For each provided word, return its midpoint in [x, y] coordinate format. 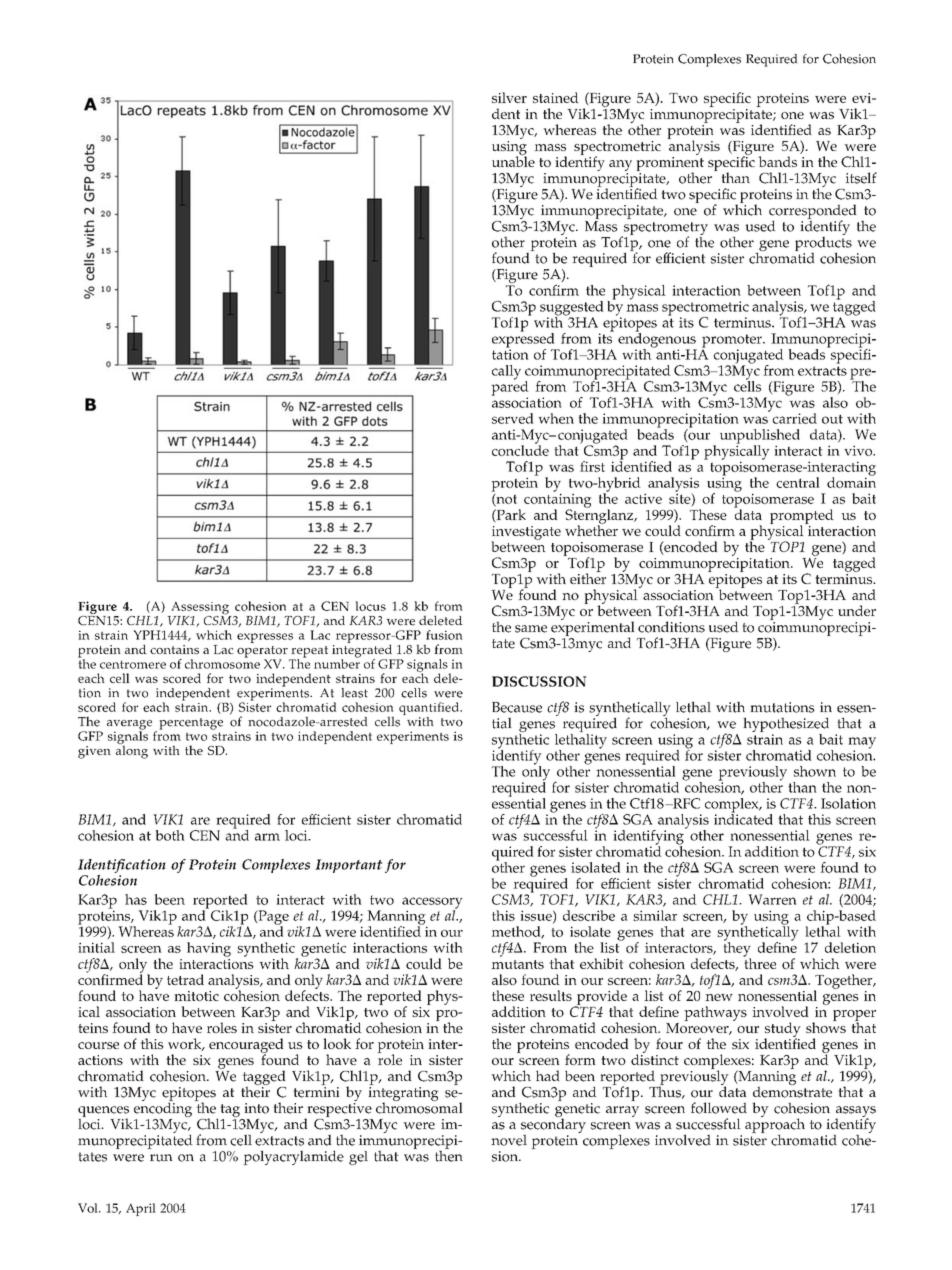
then [448, 1155]
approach [775, 1126]
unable [513, 160]
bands [777, 161]
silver [509, 97]
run [161, 1158]
